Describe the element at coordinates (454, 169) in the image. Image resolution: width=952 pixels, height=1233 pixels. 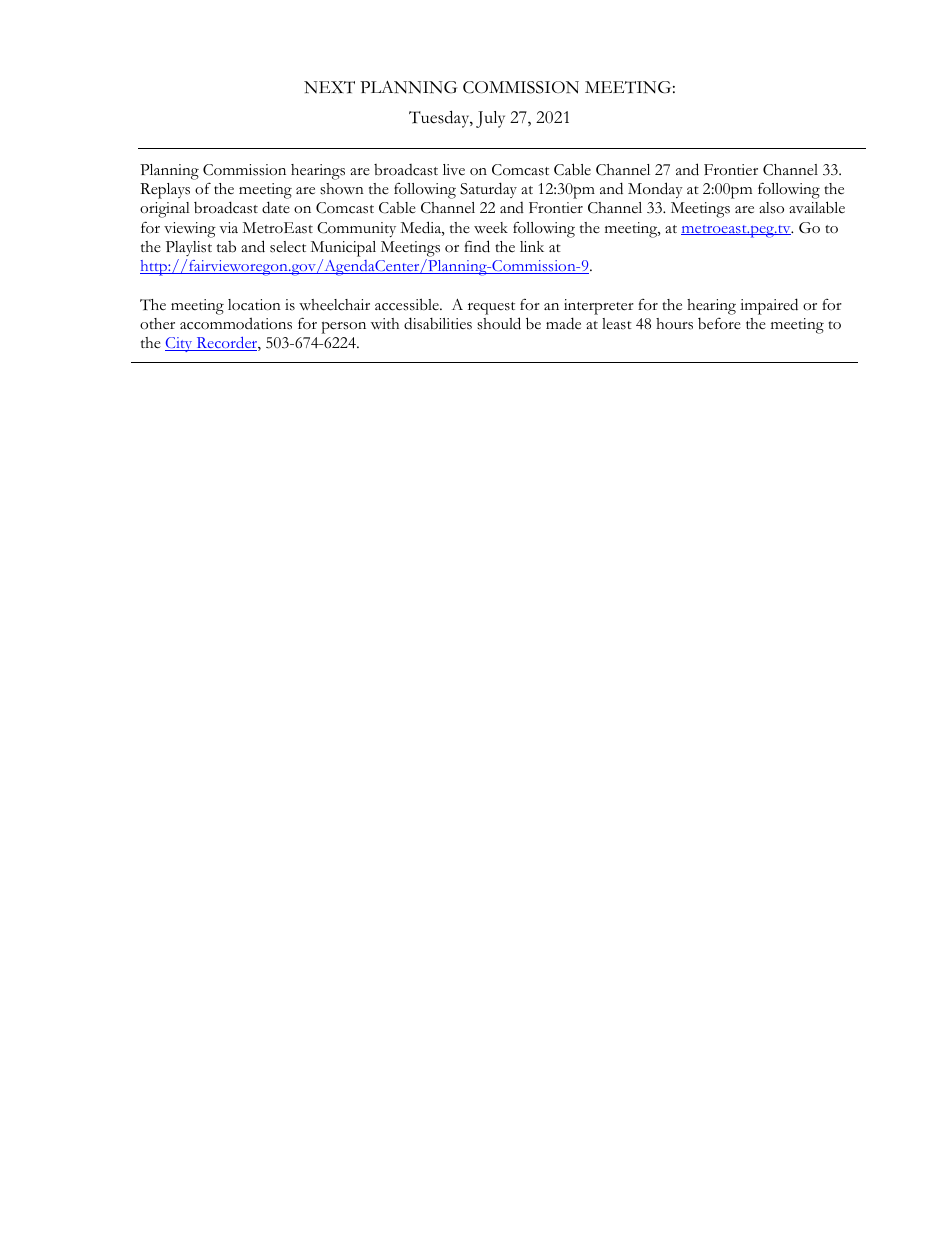
I see `live` at that location.
